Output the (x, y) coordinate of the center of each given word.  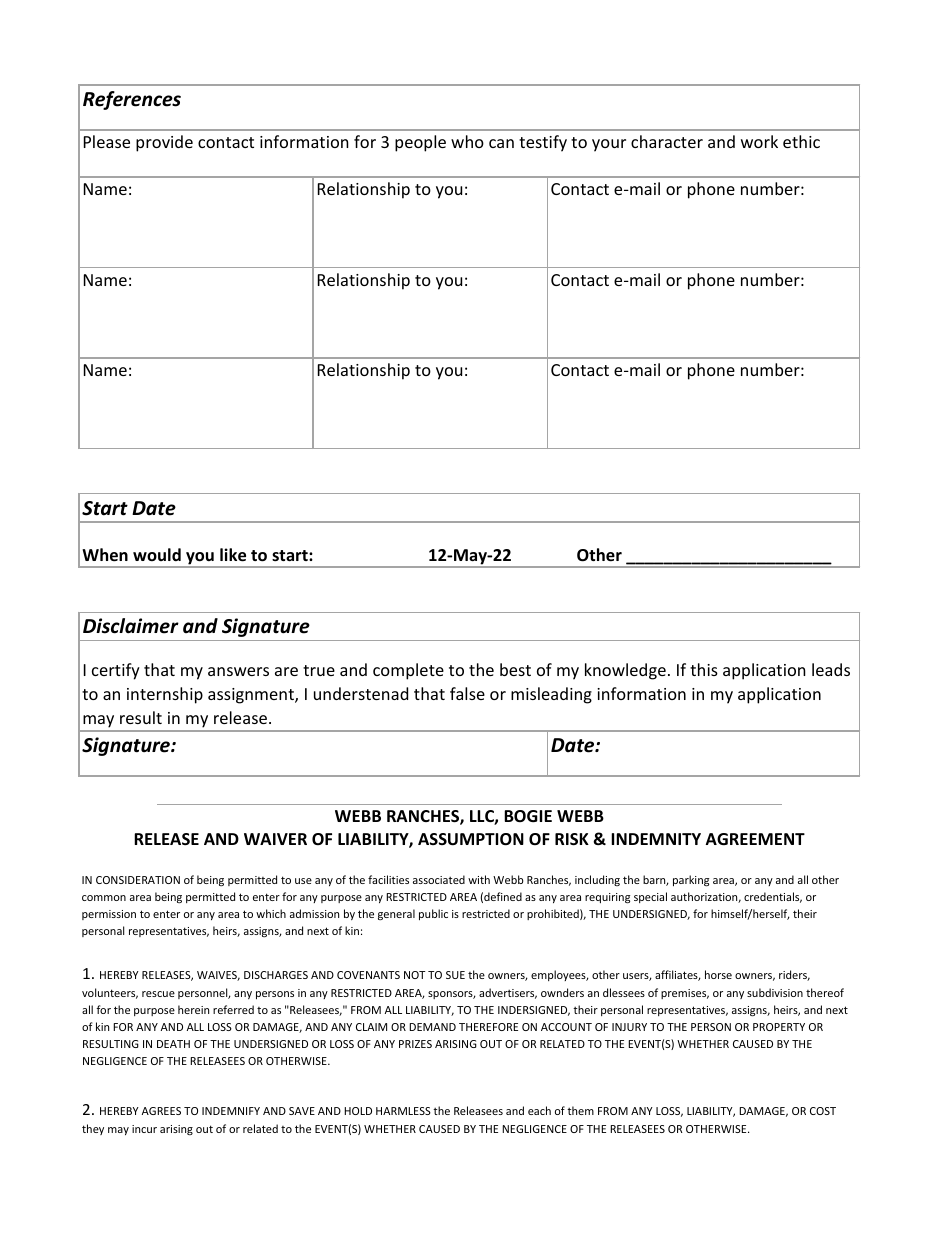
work (759, 141)
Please (107, 141)
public (433, 914)
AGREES (161, 1111)
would (157, 554)
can (501, 143)
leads (831, 669)
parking (691, 881)
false (467, 693)
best (515, 669)
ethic (801, 141)
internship (165, 695)
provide (164, 143)
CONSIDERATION (138, 880)
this (704, 669)
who (467, 141)
